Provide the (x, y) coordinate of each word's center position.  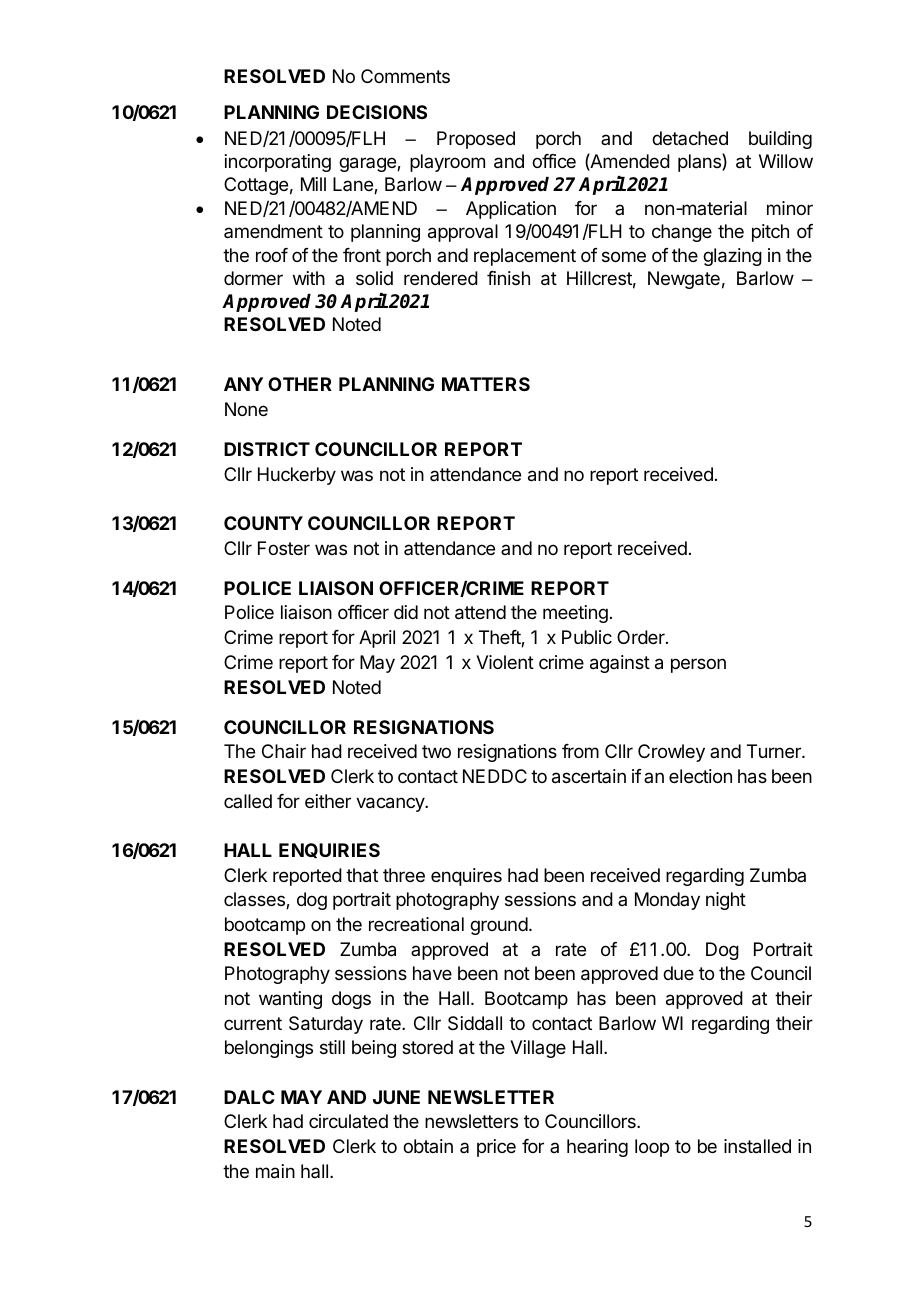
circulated (348, 1121)
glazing (732, 257)
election (700, 776)
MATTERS (486, 384)
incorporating (278, 163)
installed (757, 1146)
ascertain (589, 776)
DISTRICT (267, 449)
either (328, 801)
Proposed (476, 140)
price (496, 1148)
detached (690, 138)
